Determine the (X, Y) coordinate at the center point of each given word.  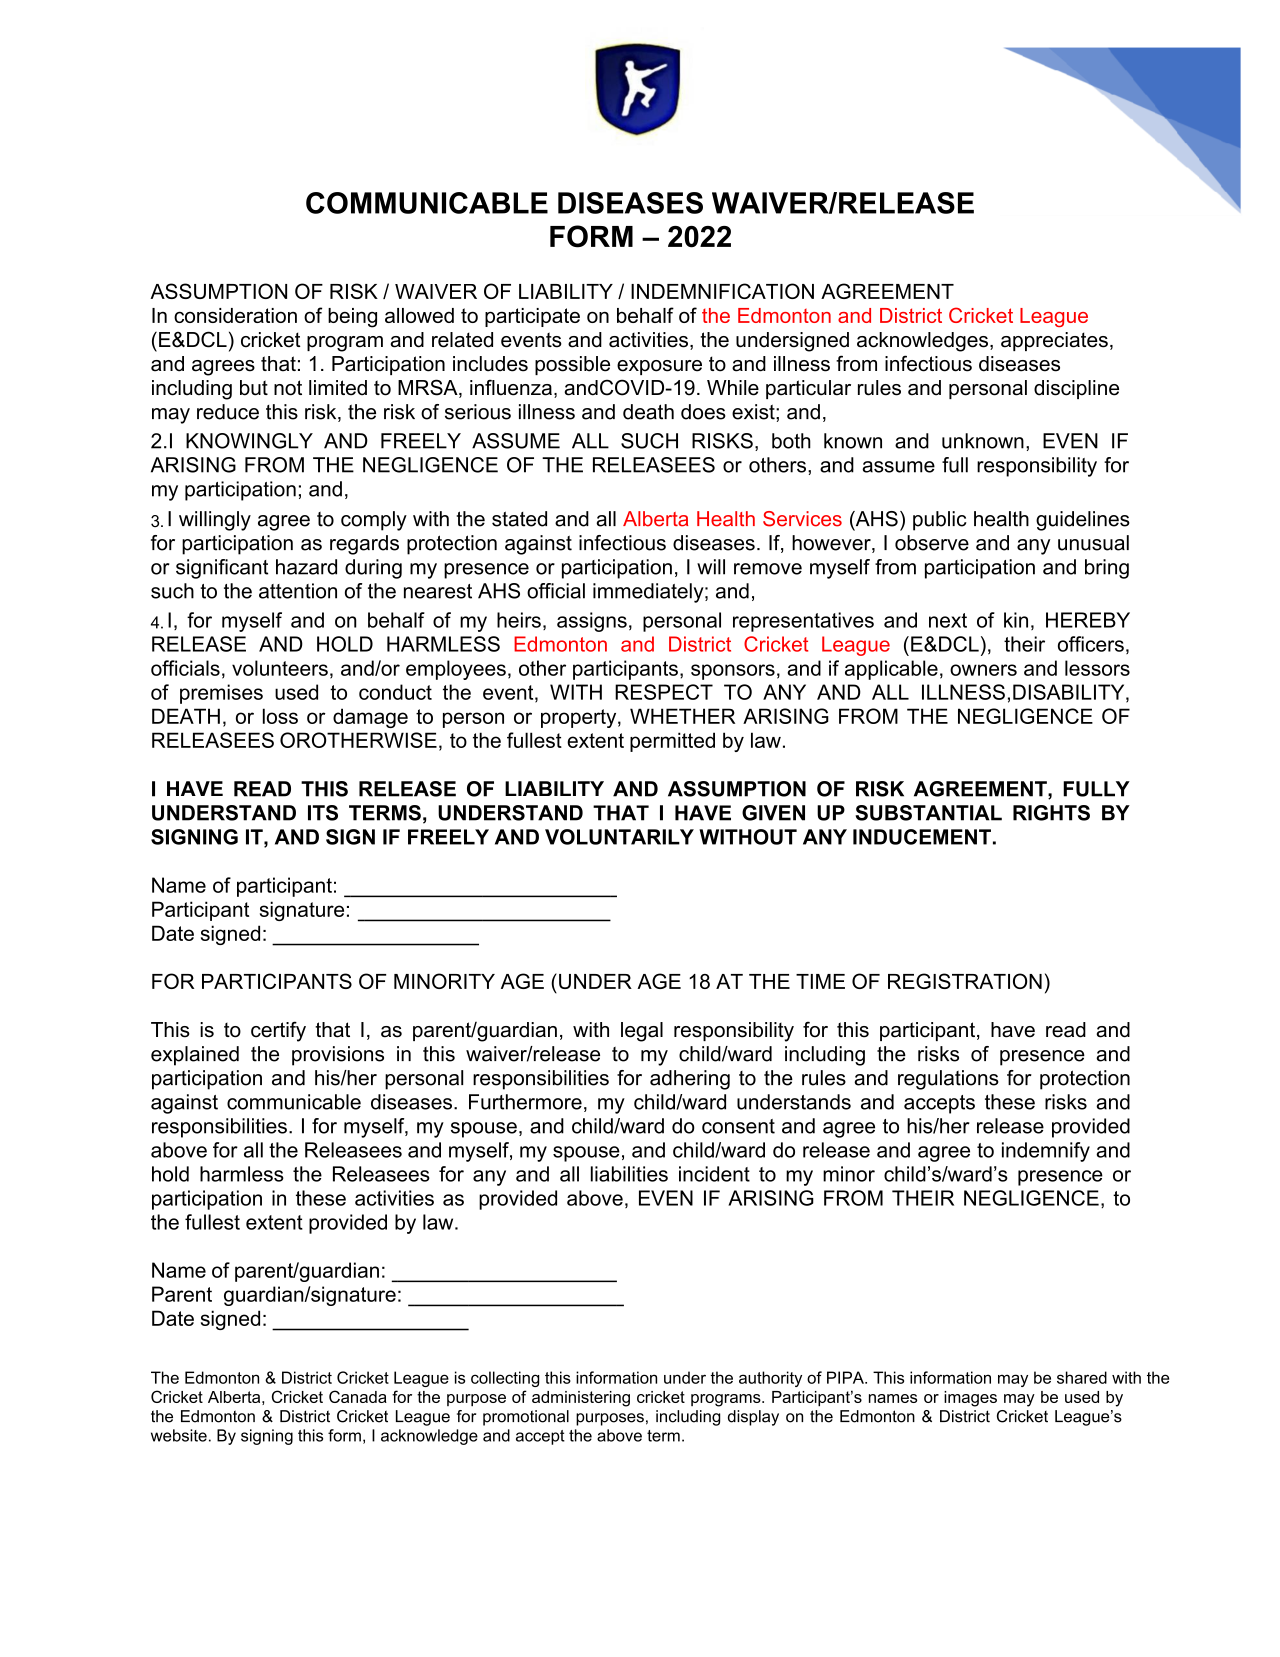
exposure (659, 367)
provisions (338, 1056)
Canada (358, 1396)
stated (519, 519)
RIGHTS (1051, 813)
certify (278, 1031)
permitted (672, 742)
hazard (306, 567)
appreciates (1054, 341)
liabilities (629, 1174)
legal (642, 1032)
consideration (235, 315)
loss (280, 716)
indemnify (1046, 1152)
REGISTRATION (965, 981)
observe (932, 543)
